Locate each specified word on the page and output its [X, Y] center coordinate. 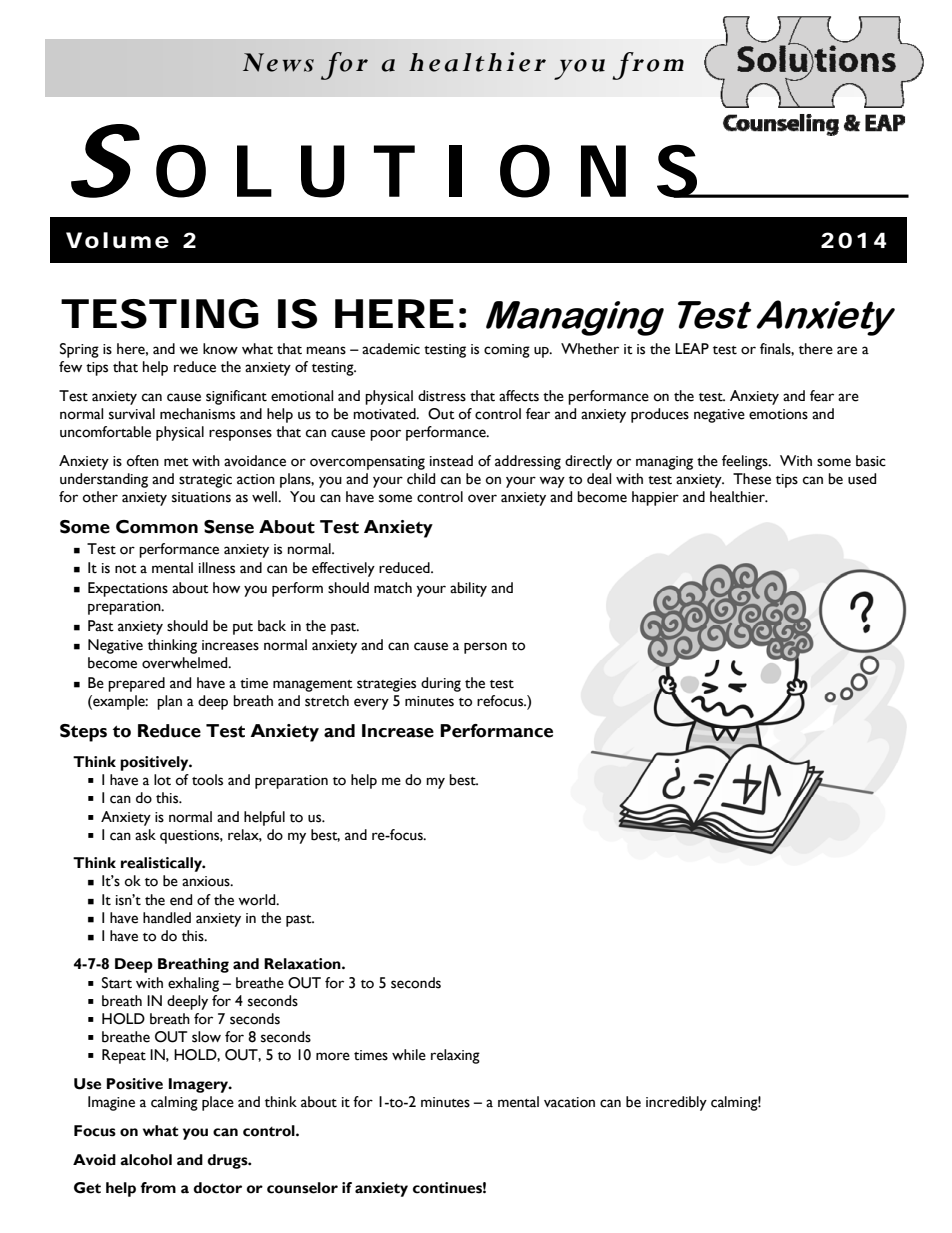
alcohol [146, 1160]
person [485, 648]
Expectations [128, 589]
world [258, 900]
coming [507, 351]
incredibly [676, 1103]
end [181, 900]
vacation [569, 1102]
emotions [778, 414]
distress [442, 396]
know [220, 349]
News [278, 62]
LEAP [692, 348]
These [752, 479]
